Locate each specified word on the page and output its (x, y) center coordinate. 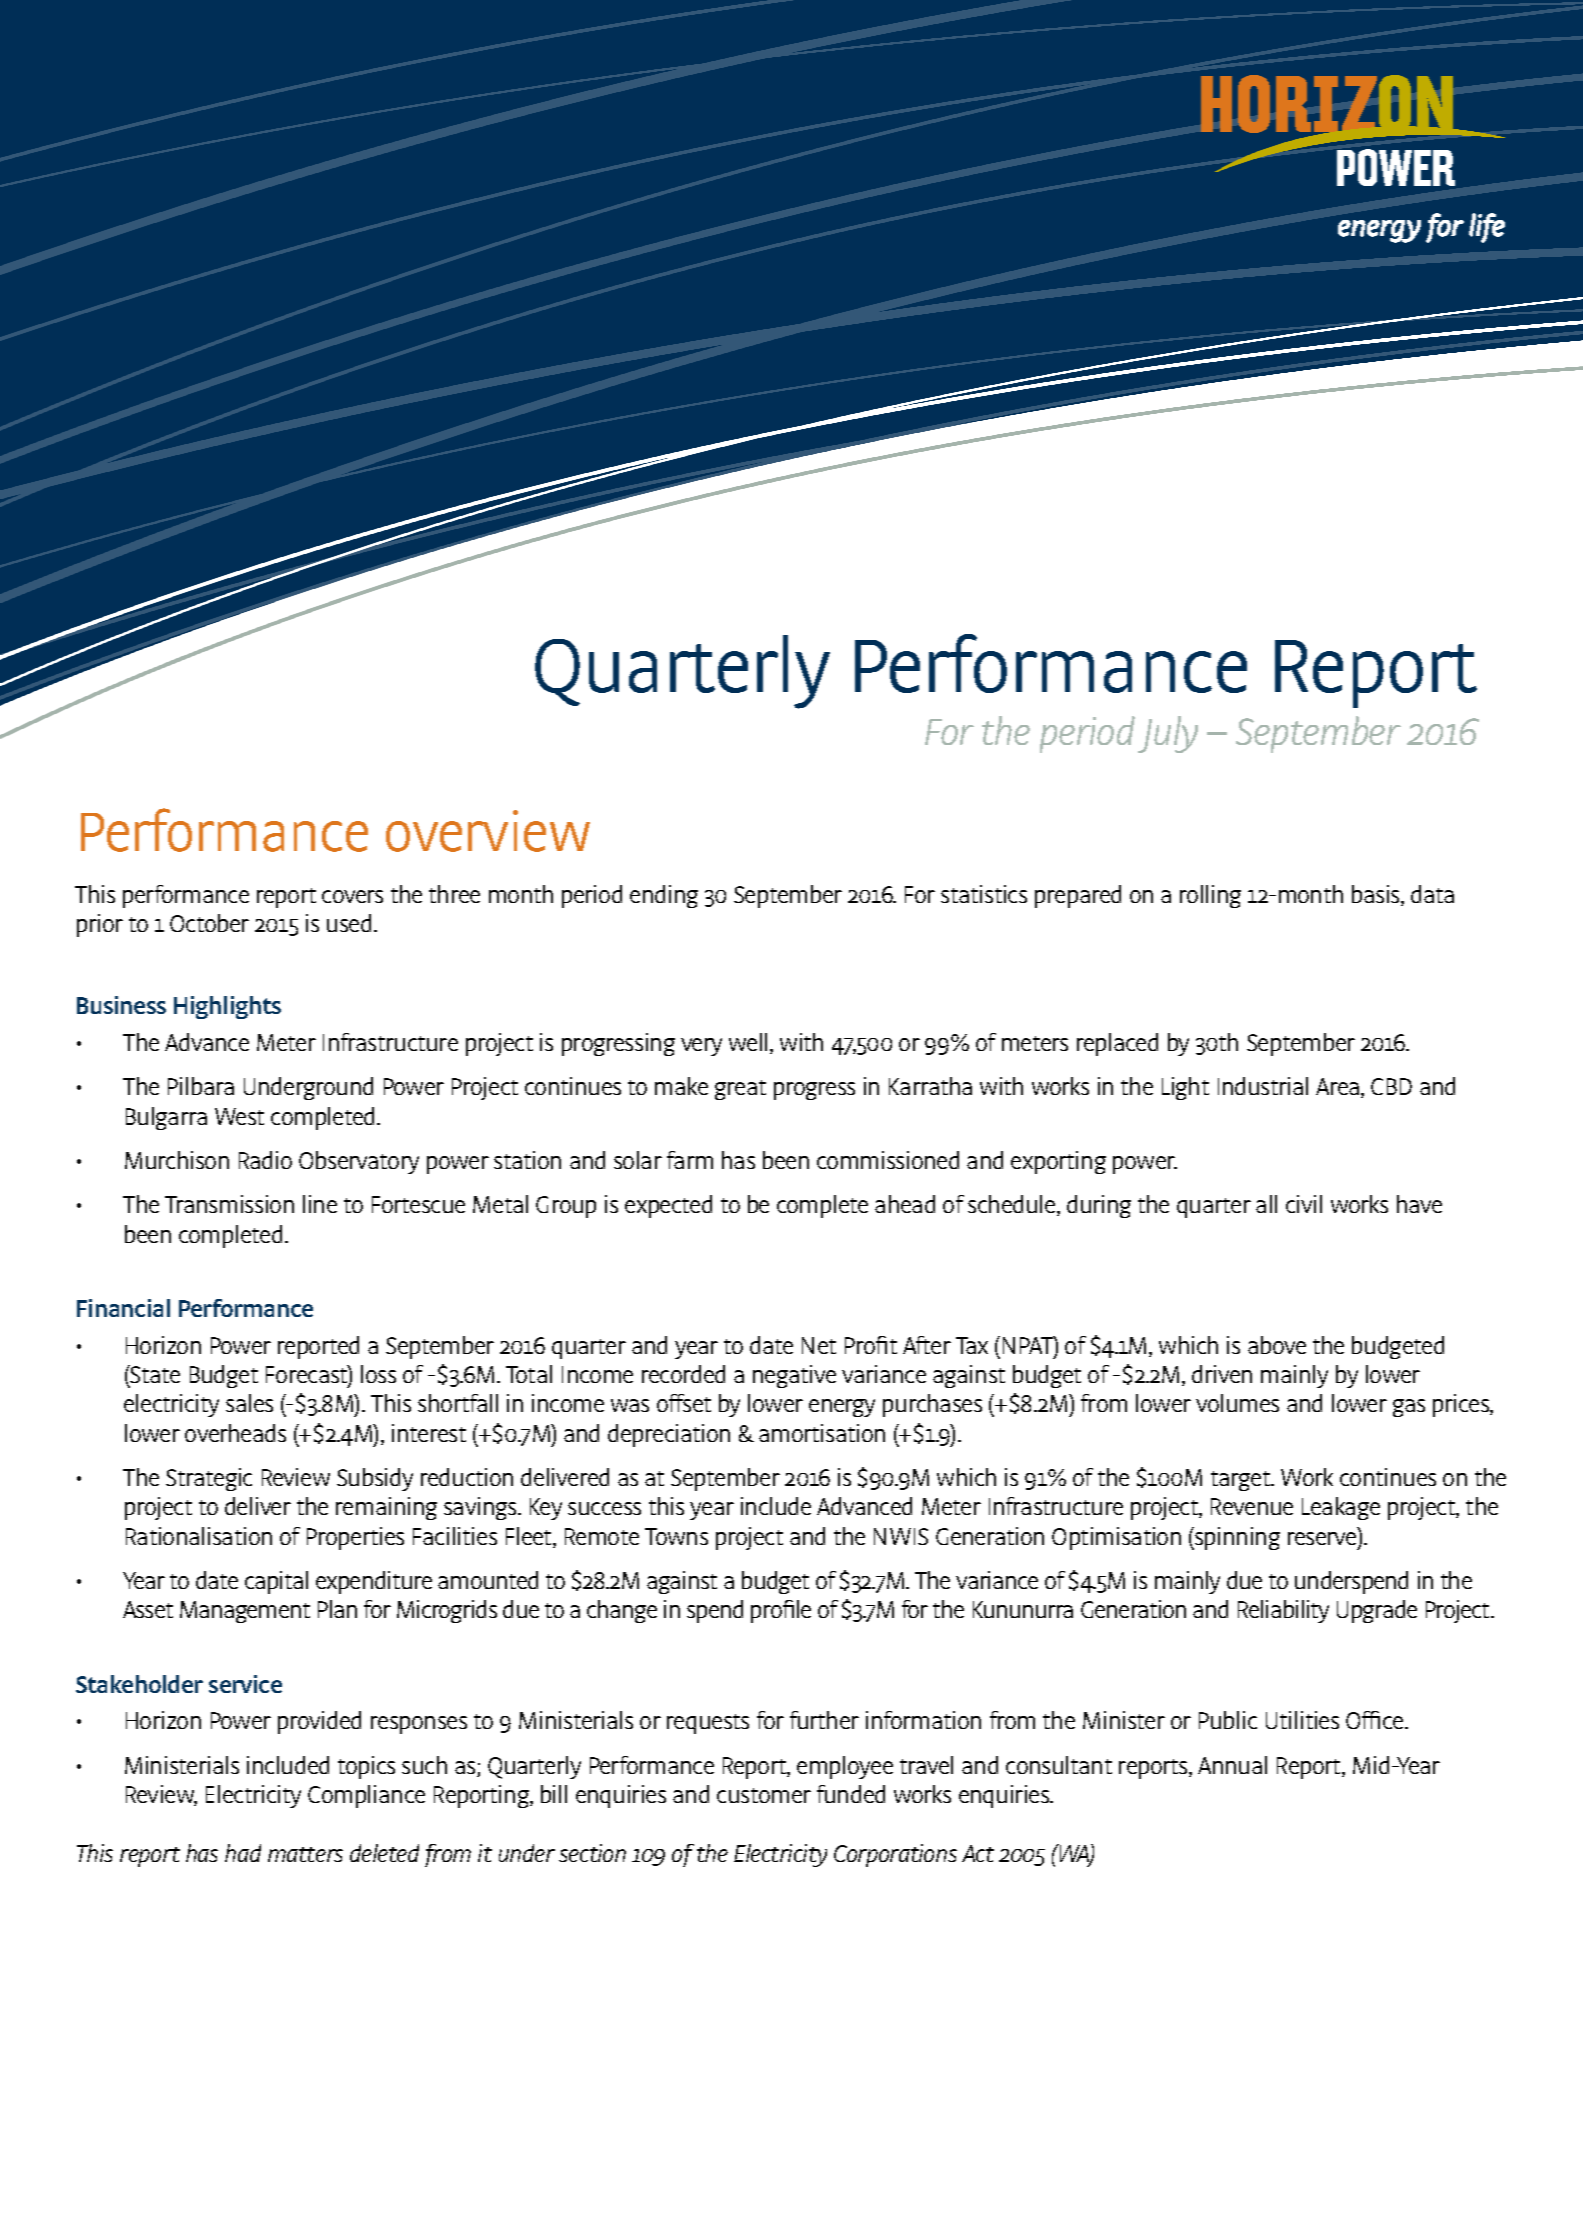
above (1277, 1345)
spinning (1236, 1538)
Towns (676, 1536)
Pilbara (201, 1086)
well (748, 1042)
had (243, 1853)
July (1168, 734)
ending (664, 896)
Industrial (1263, 1086)
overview (488, 831)
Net (819, 1345)
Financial (123, 1308)
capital (276, 1582)
